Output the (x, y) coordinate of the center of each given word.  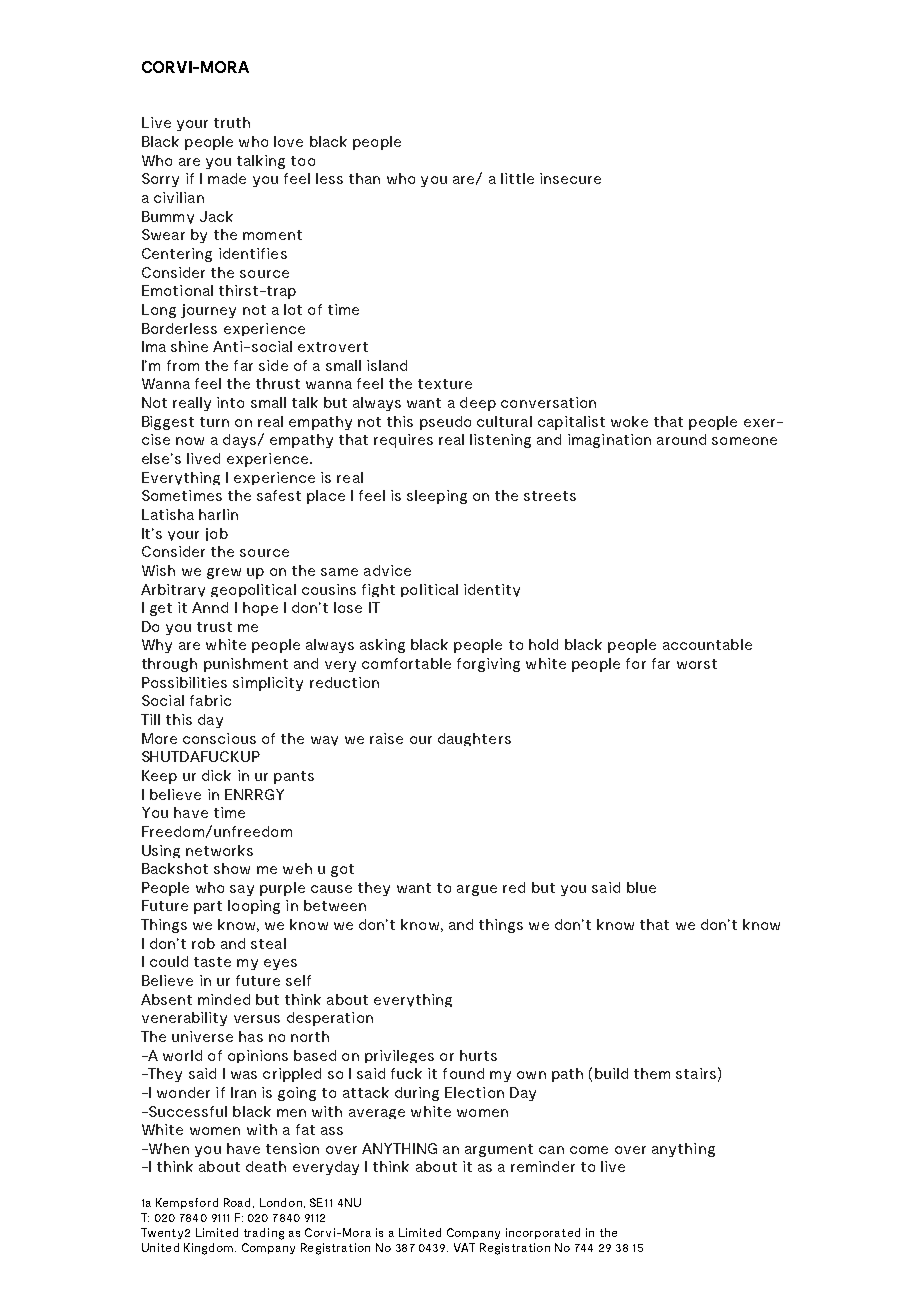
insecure (570, 178)
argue (477, 890)
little (517, 178)
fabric (210, 700)
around (681, 439)
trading (264, 1234)
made (227, 178)
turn (214, 422)
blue (641, 887)
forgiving (488, 665)
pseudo (445, 423)
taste (212, 962)
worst (697, 664)
